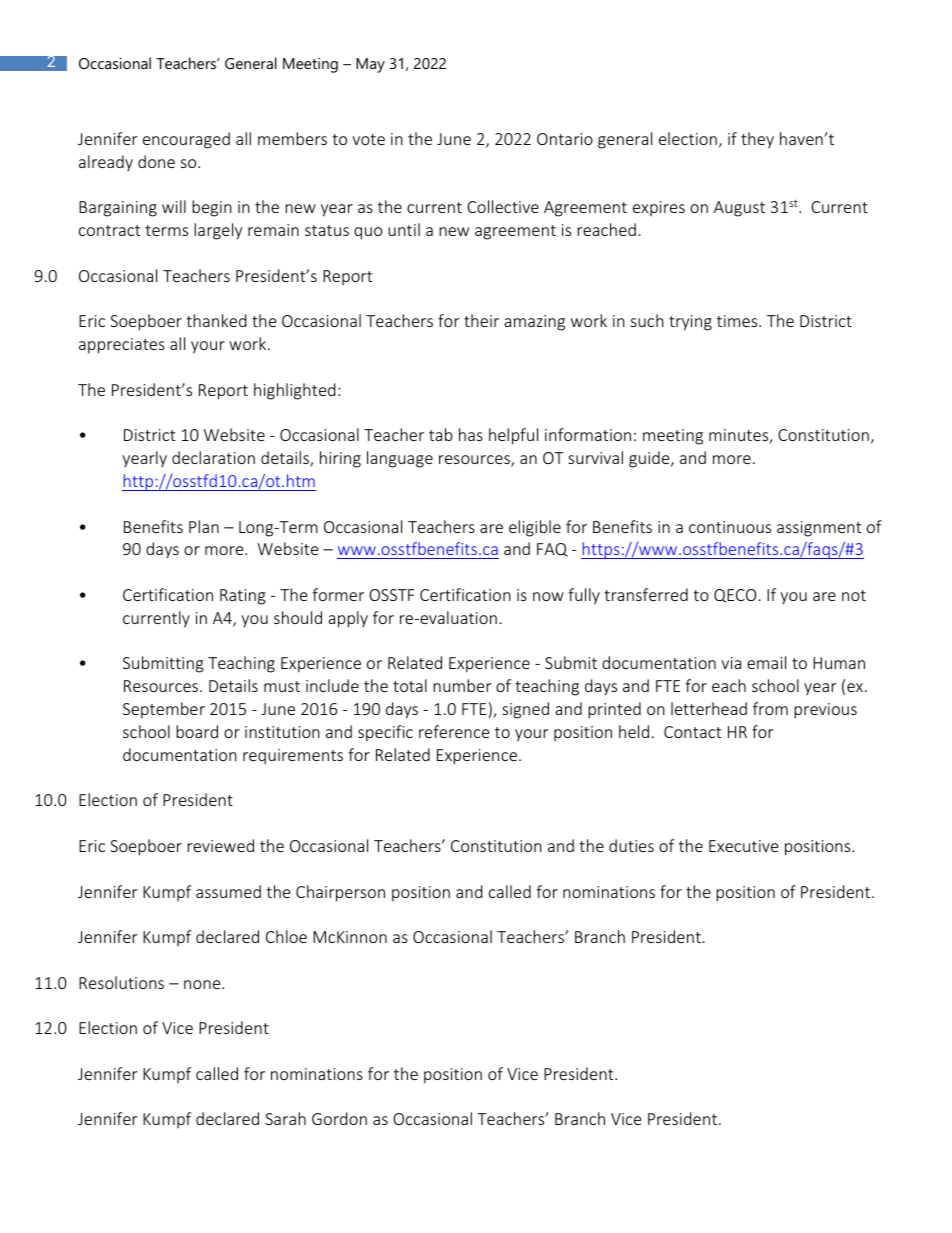 The image size is (952, 1233). Describe the element at coordinates (565, 139) in the document. I see `Ontario` at that location.
